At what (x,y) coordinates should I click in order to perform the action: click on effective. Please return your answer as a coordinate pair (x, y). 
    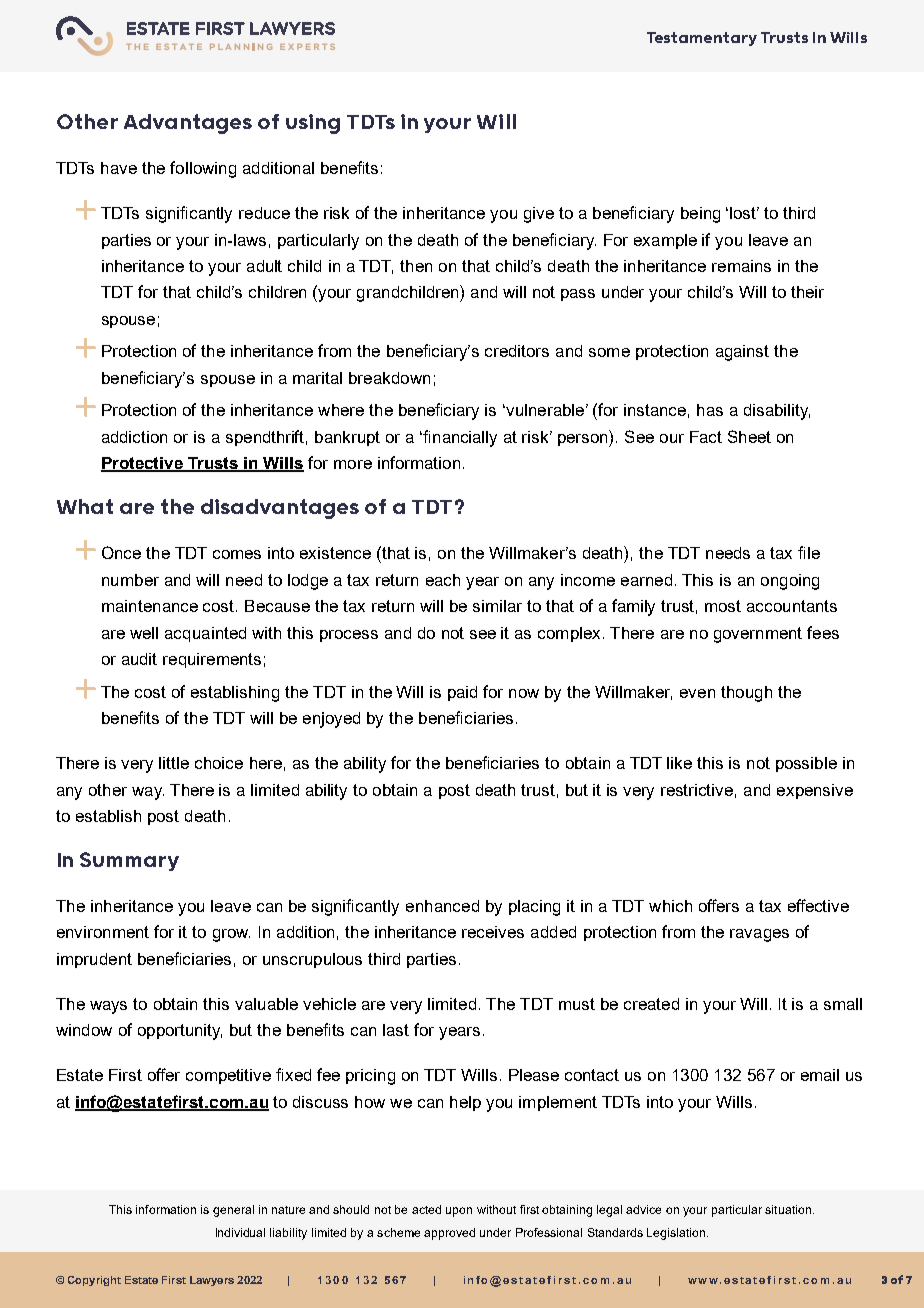
    Looking at the image, I should click on (818, 905).
